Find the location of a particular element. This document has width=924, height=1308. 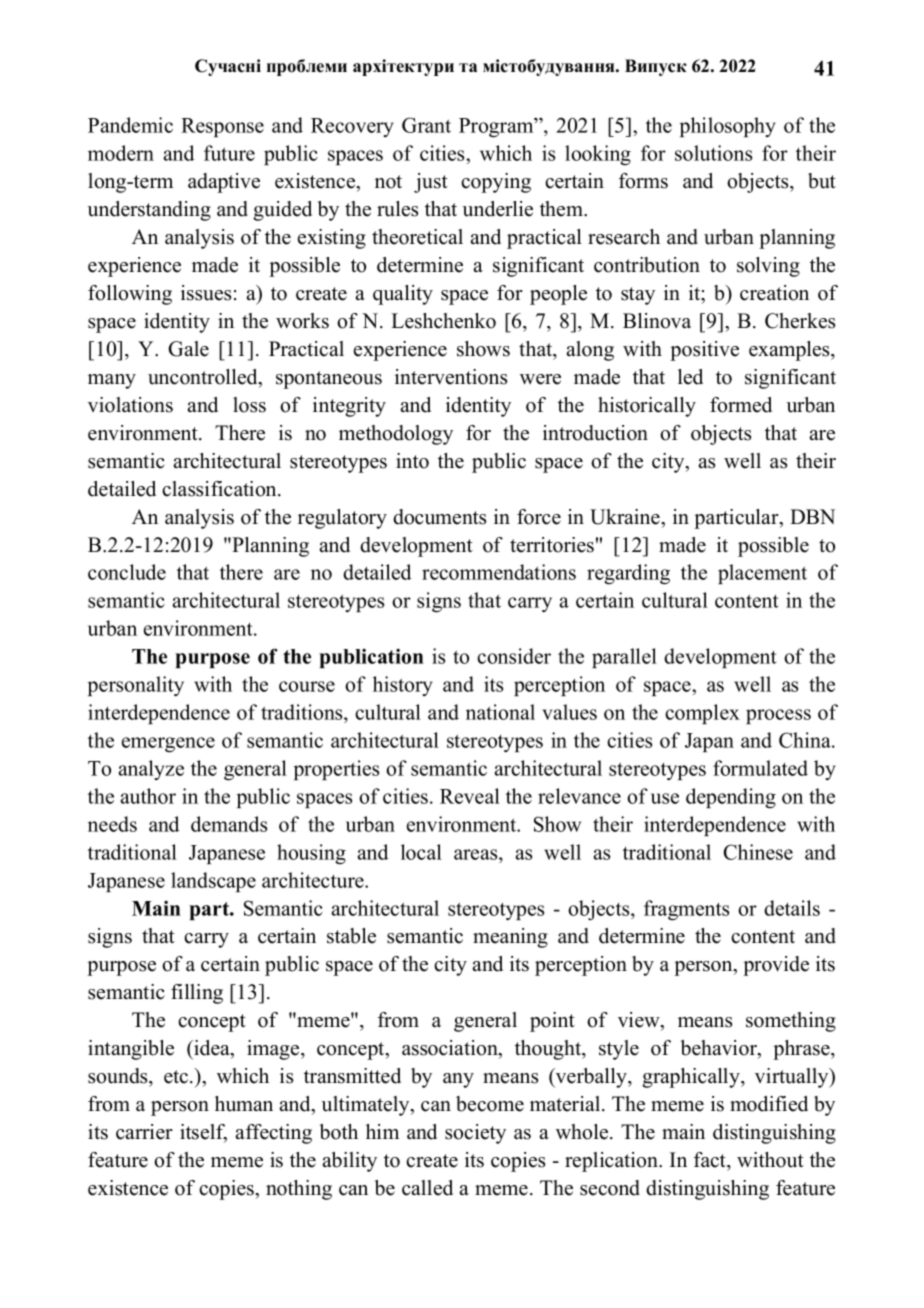

itself is located at coordinates (203, 1133).
